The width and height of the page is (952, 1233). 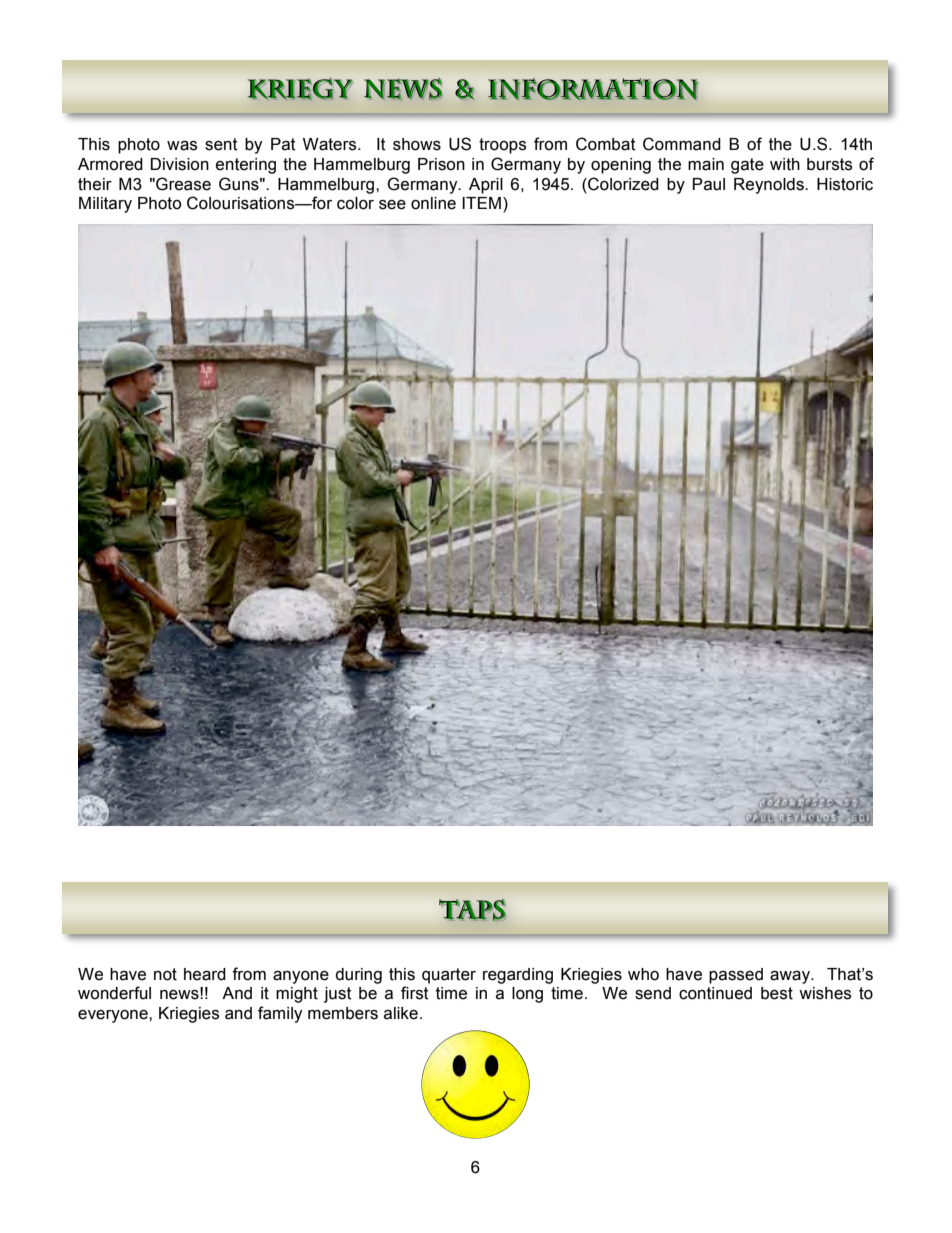 What do you see at coordinates (736, 976) in the page?
I see `passed` at bounding box center [736, 976].
